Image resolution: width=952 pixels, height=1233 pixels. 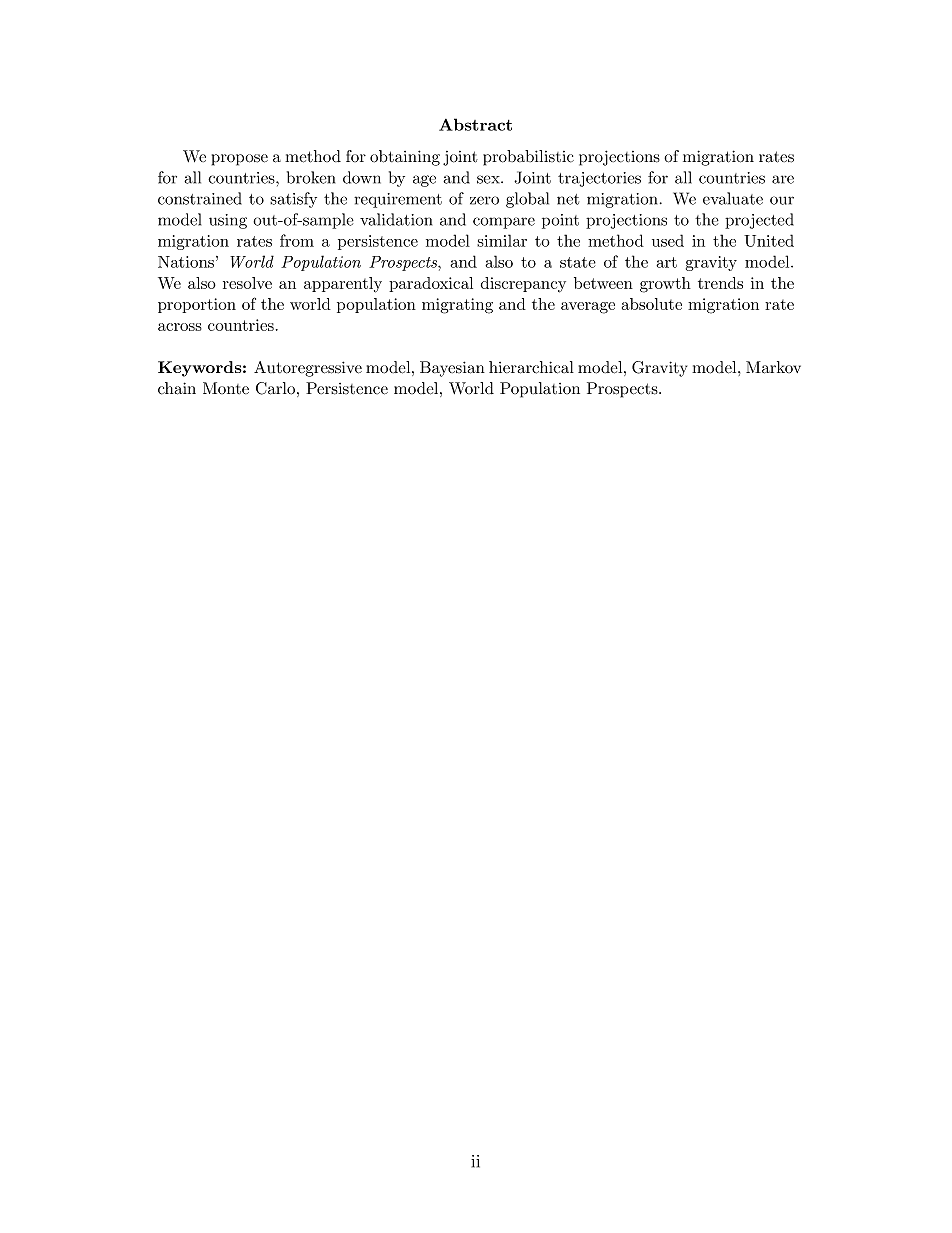 I want to click on migrating, so click(x=457, y=306).
